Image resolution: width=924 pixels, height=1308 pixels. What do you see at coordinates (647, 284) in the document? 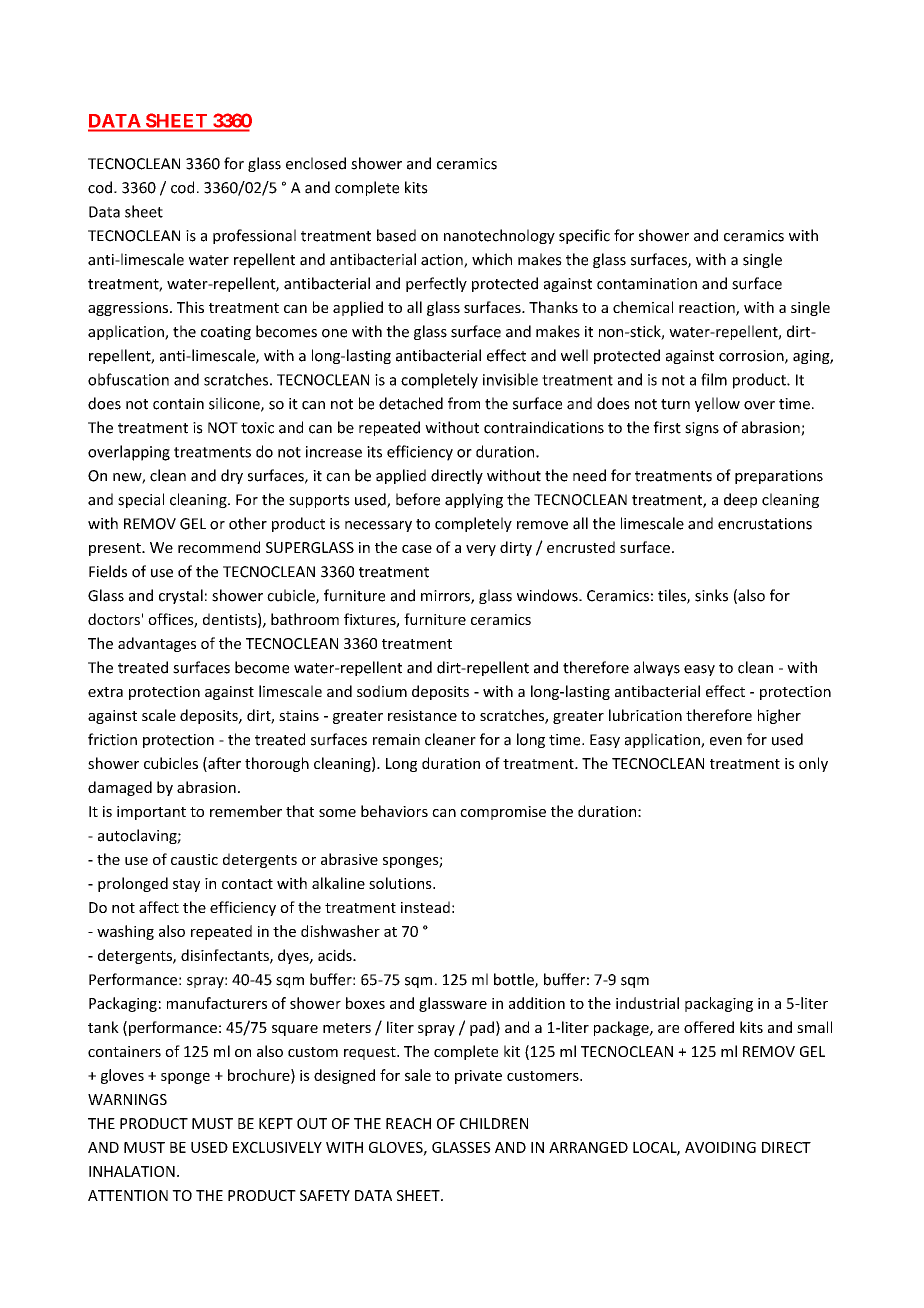
I see `contamination` at bounding box center [647, 284].
